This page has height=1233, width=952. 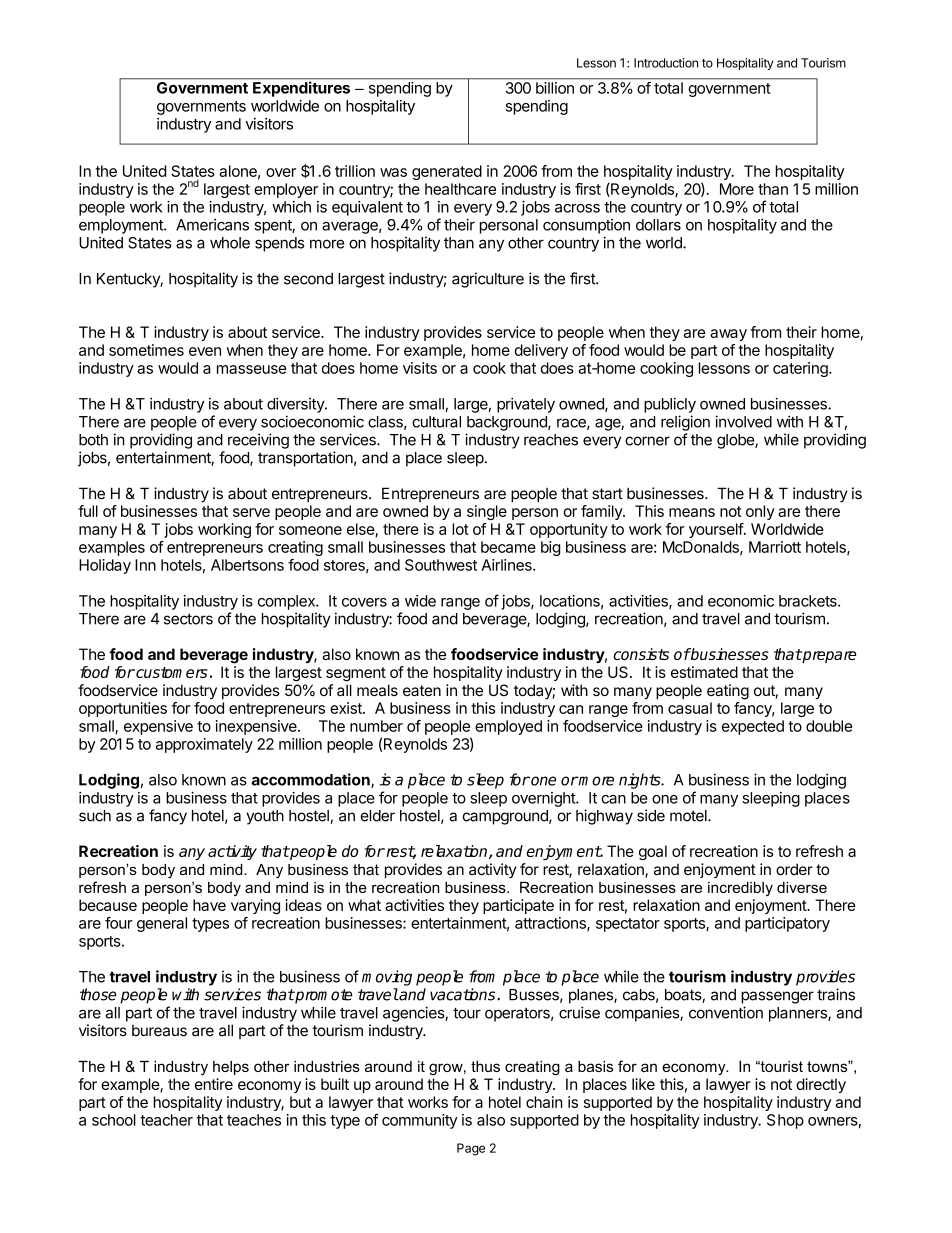 I want to click on employer, so click(x=286, y=190).
